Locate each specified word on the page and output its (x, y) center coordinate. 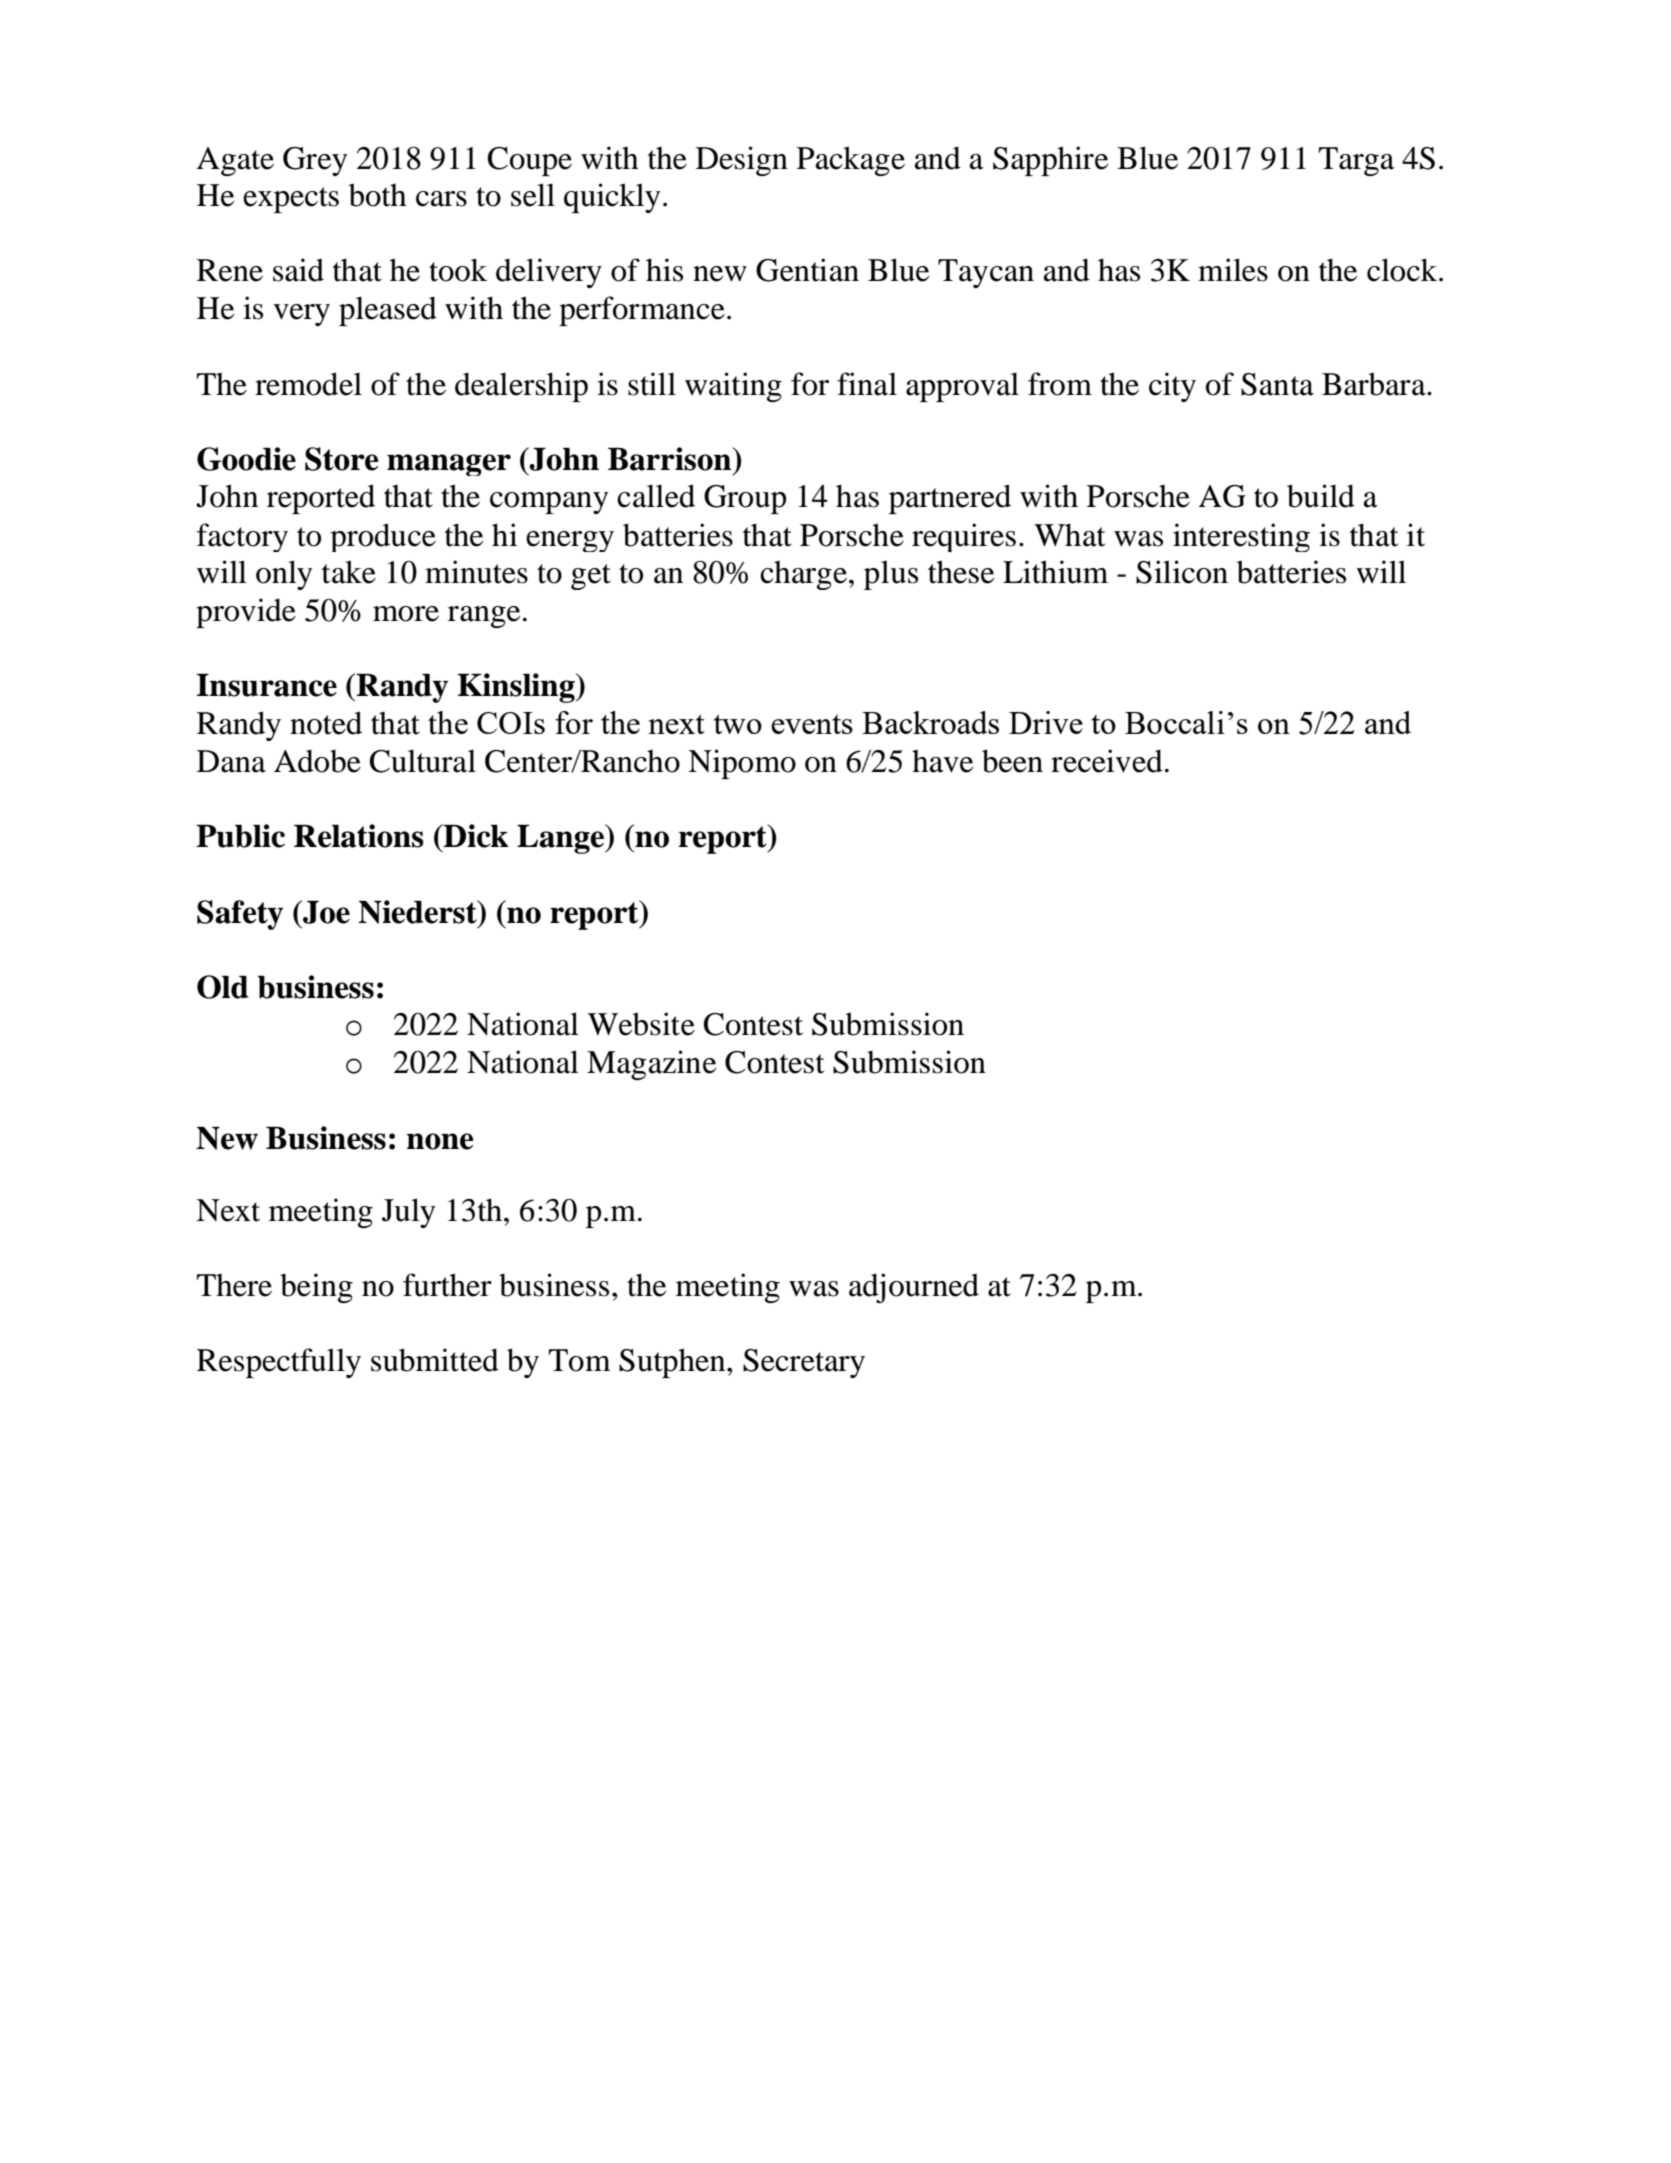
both (378, 195)
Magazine (651, 1065)
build (1321, 496)
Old (223, 987)
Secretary (804, 1363)
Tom (580, 1360)
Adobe (317, 761)
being (316, 1288)
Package (851, 161)
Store (342, 459)
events (812, 724)
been (1012, 761)
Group (745, 499)
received (1107, 761)
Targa (1357, 161)
